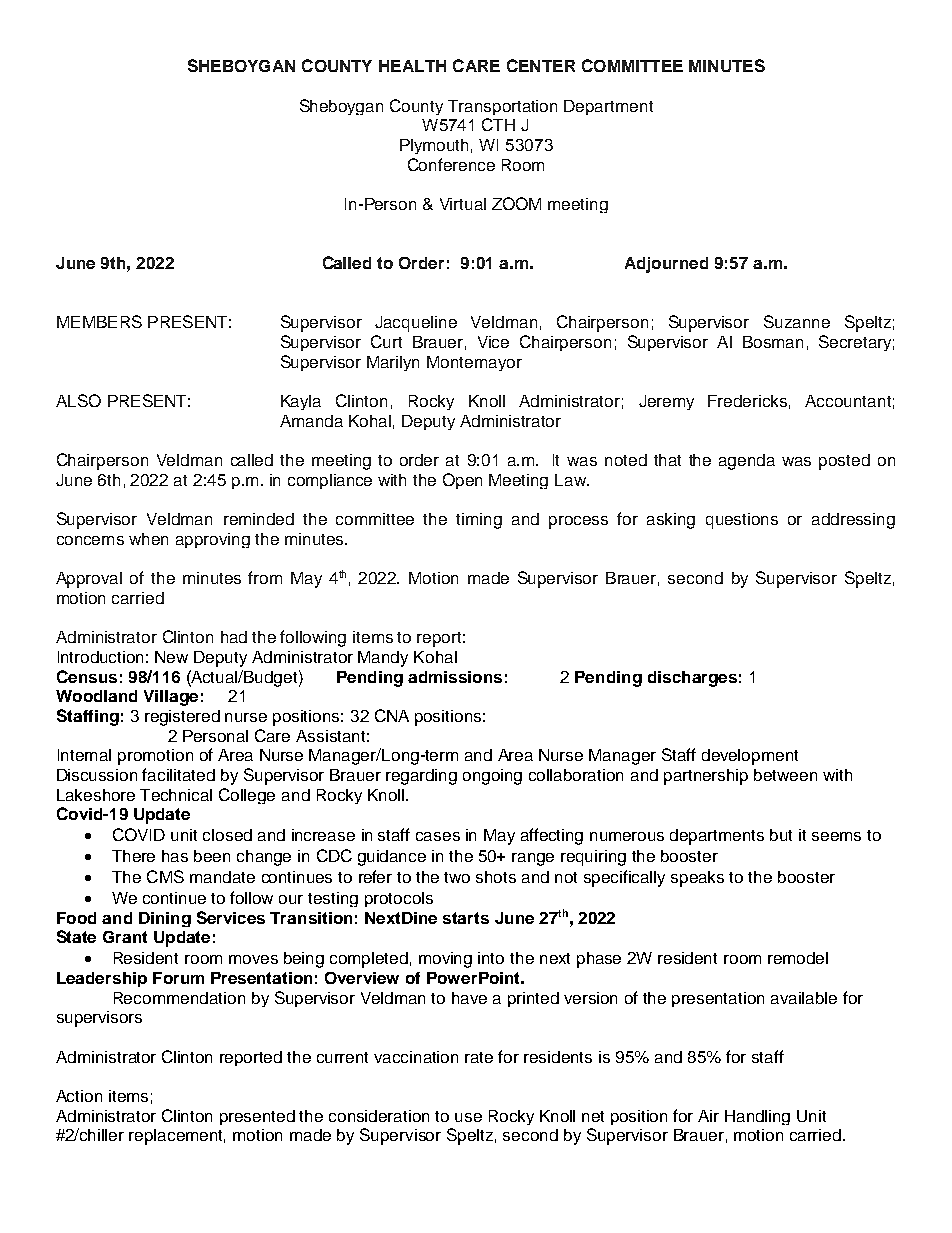 The width and height of the screenshot is (952, 1233). What do you see at coordinates (797, 321) in the screenshot?
I see `Suzanne` at bounding box center [797, 321].
